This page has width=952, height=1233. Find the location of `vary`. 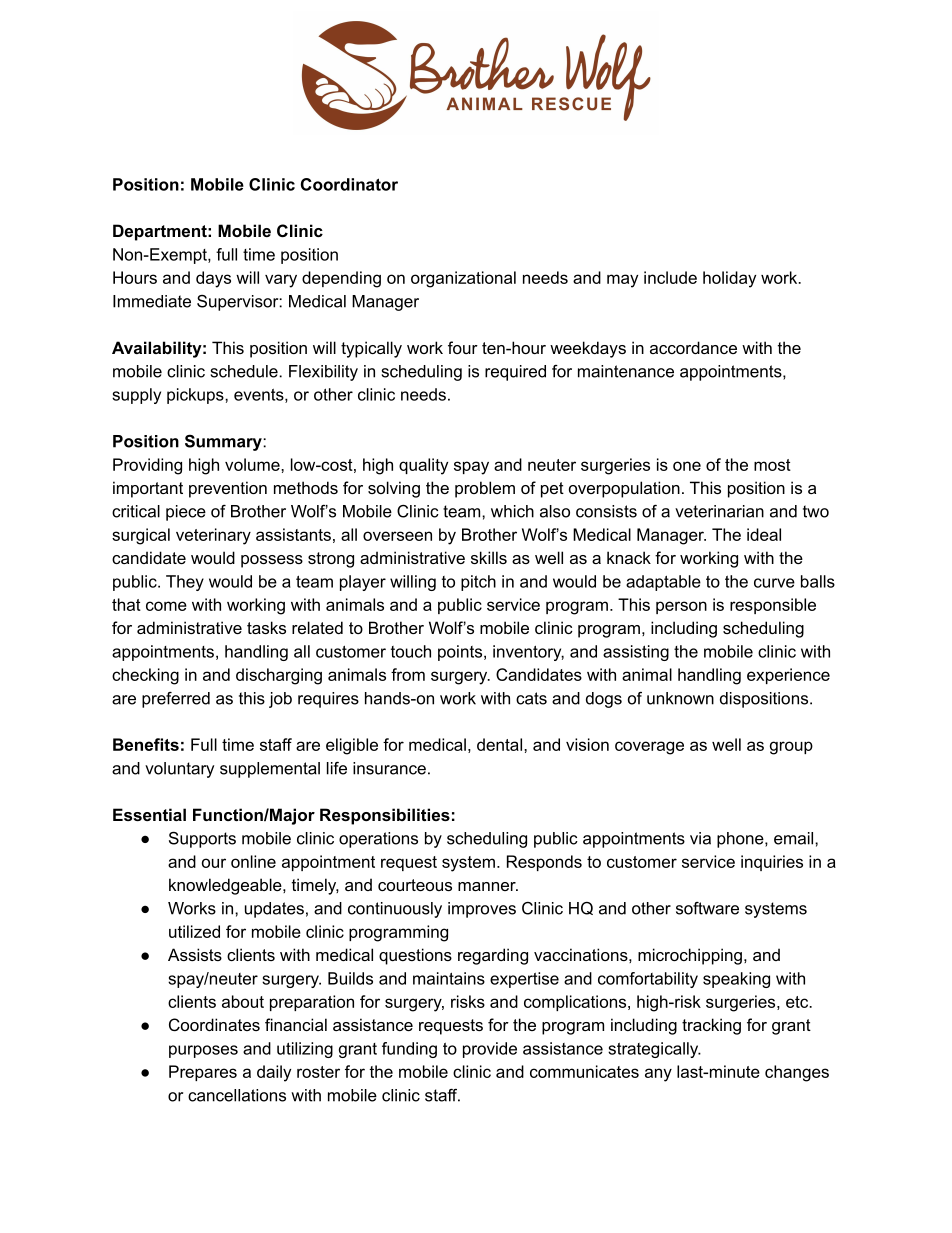

vary is located at coordinates (281, 281).
